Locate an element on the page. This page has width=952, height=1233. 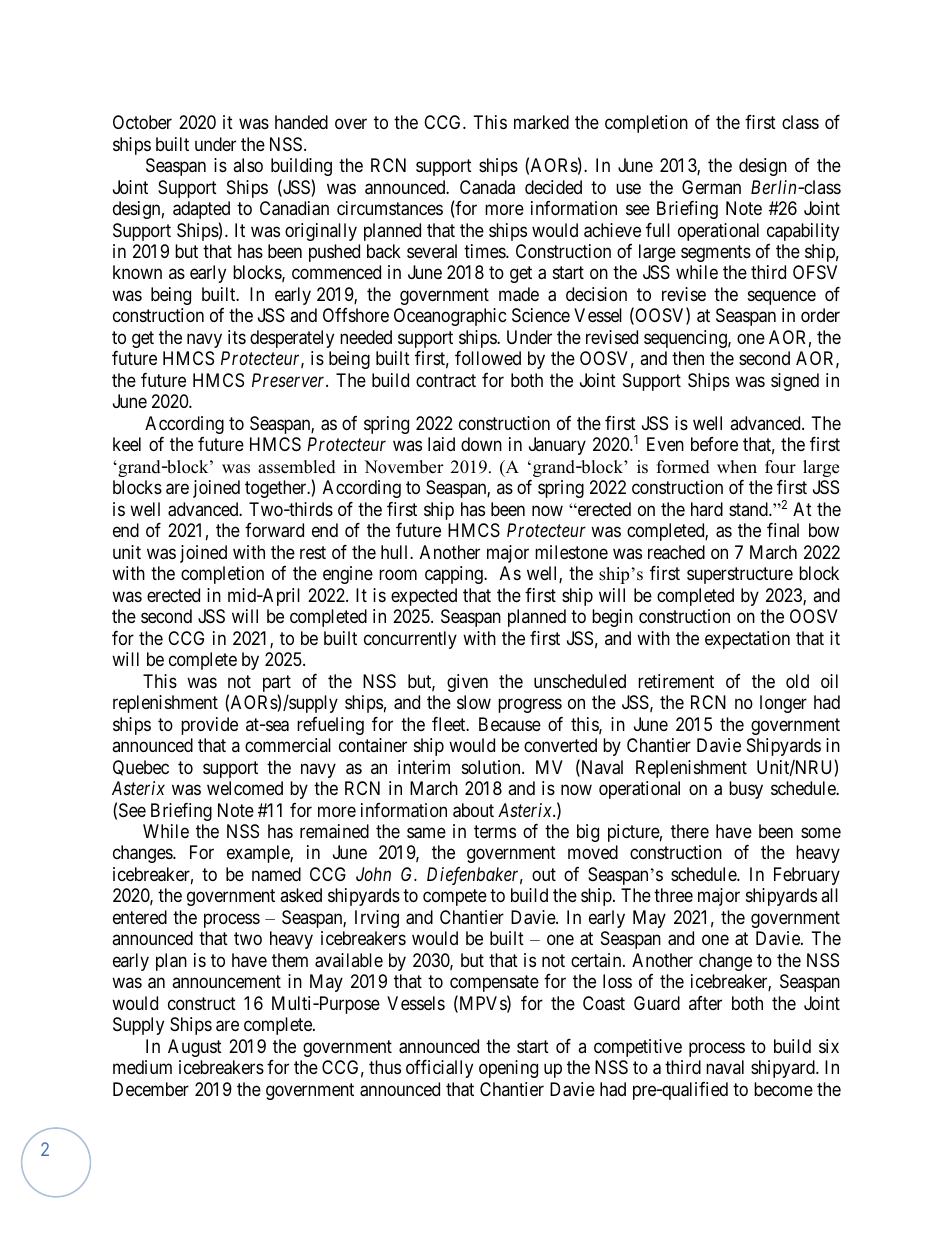
German is located at coordinates (711, 187).
